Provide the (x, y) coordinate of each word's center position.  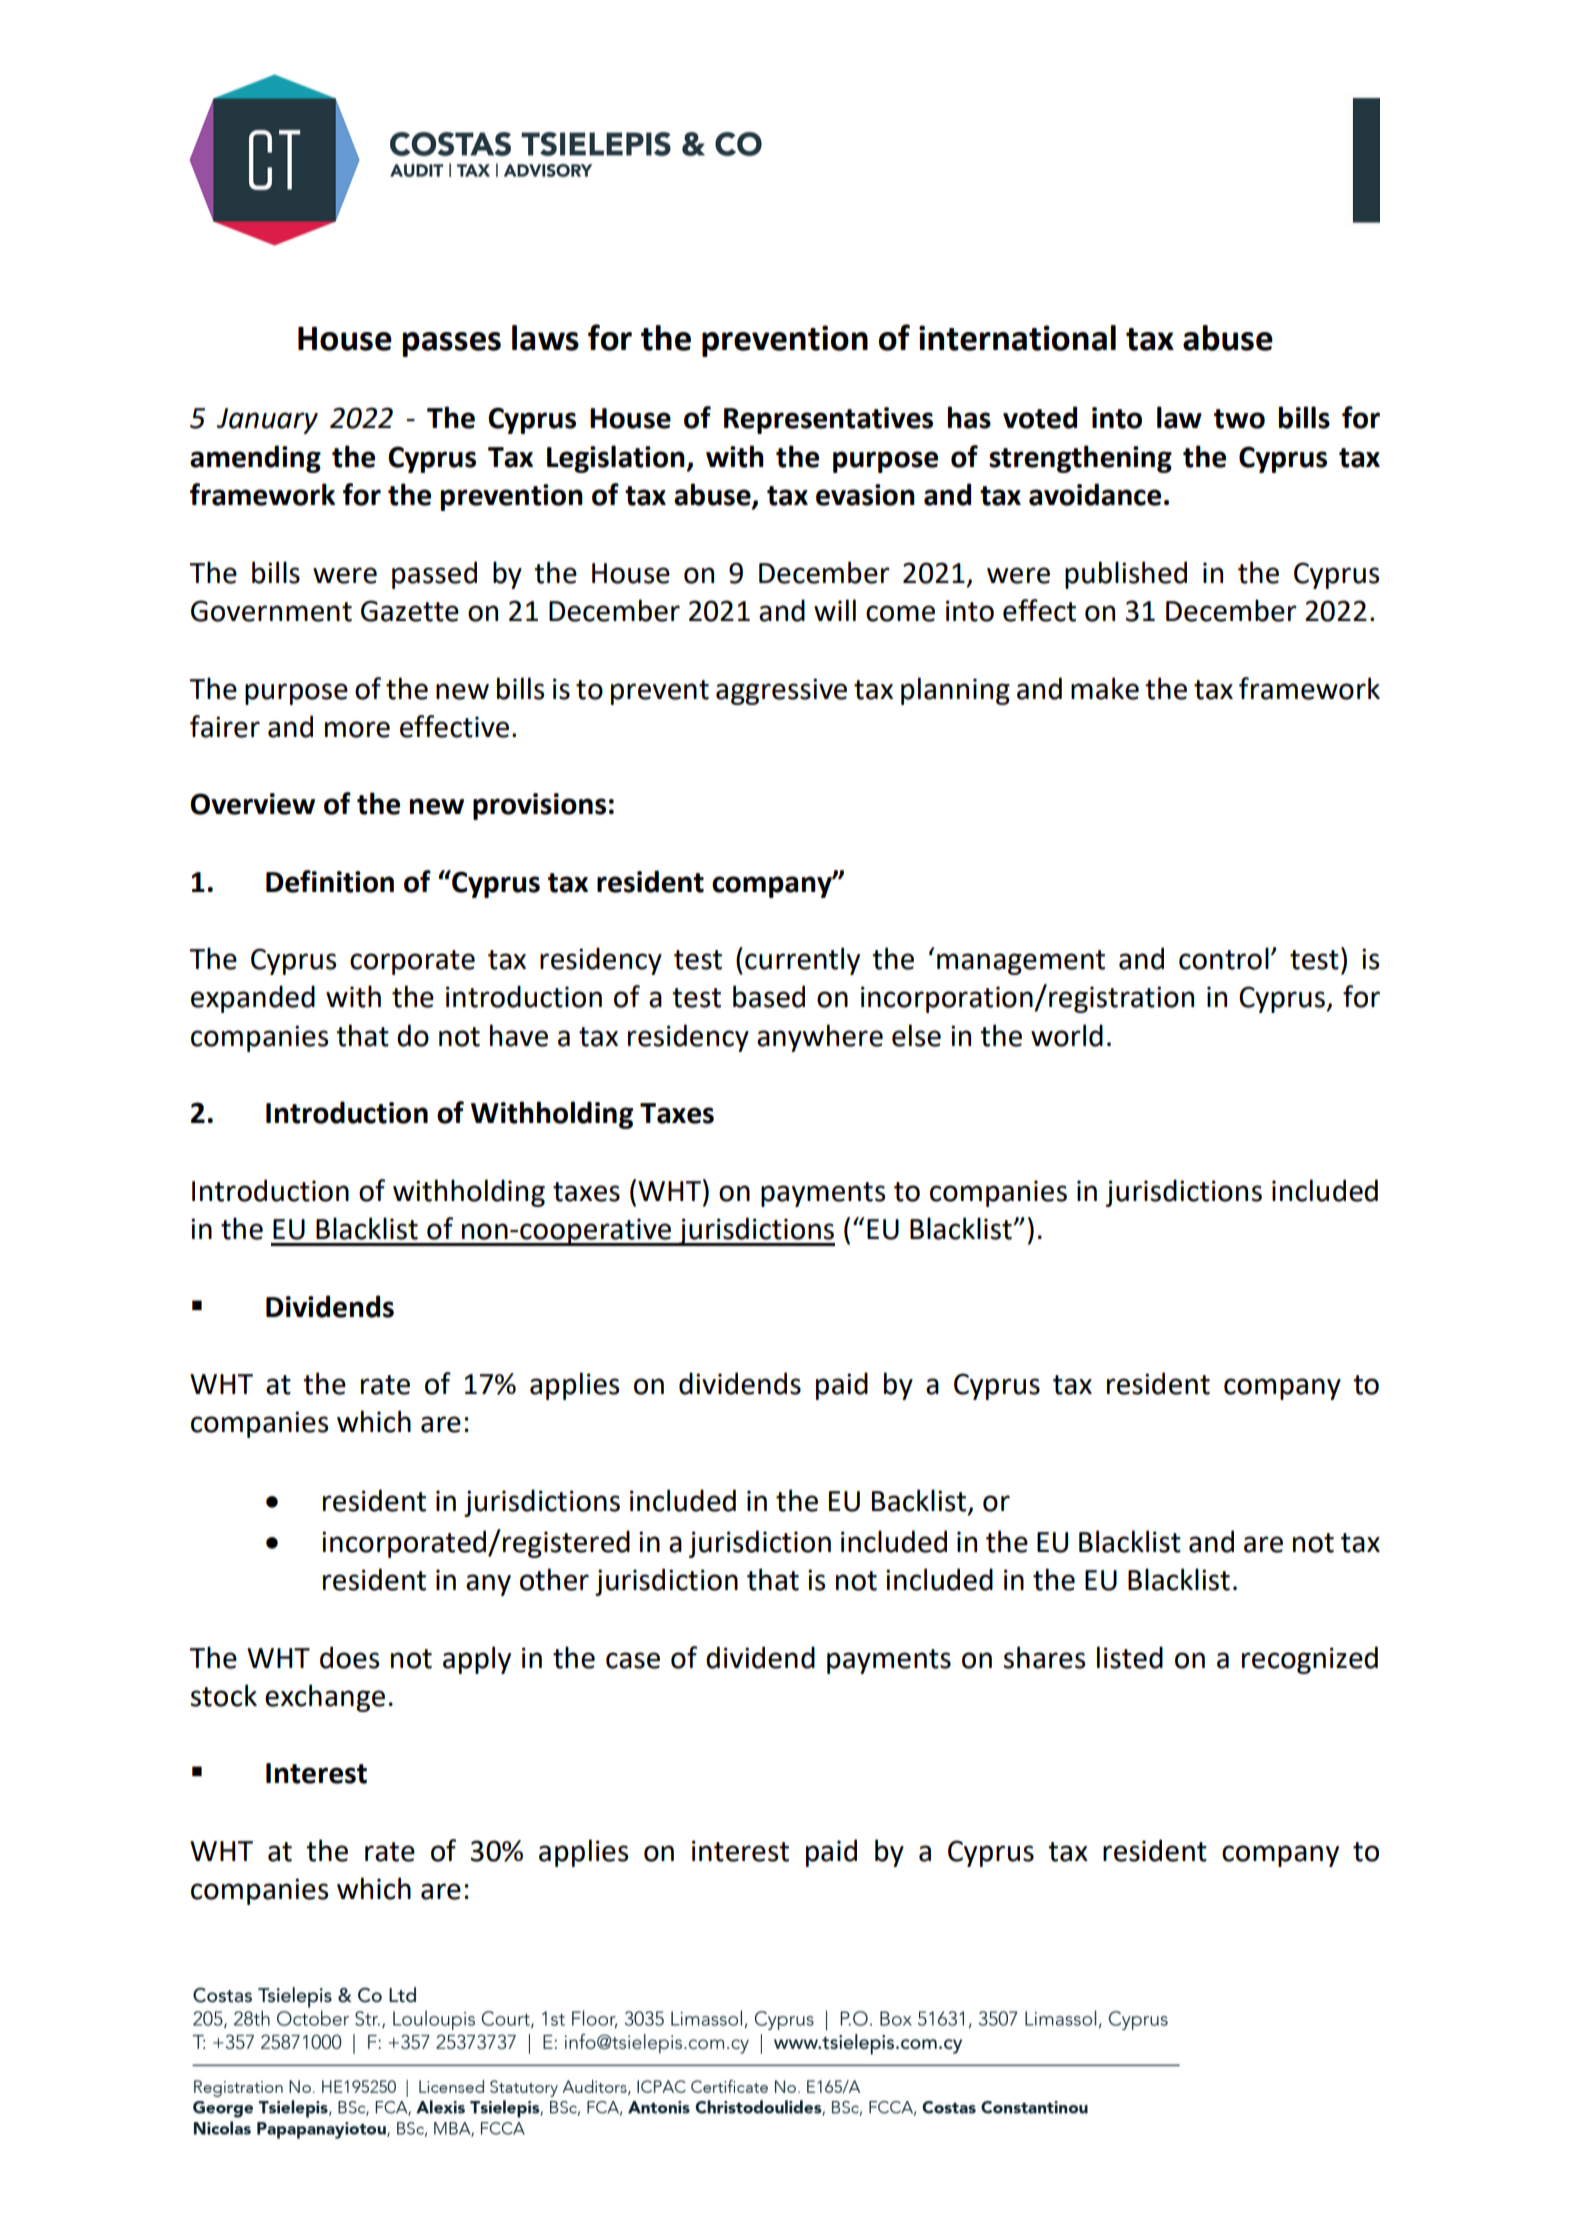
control (1224, 958)
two (1239, 419)
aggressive (781, 691)
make (1105, 688)
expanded (253, 999)
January (267, 421)
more (357, 729)
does (349, 1657)
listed (1130, 1657)
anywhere (820, 1038)
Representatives (828, 420)
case (633, 1660)
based (769, 996)
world (1067, 1035)
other (554, 1579)
